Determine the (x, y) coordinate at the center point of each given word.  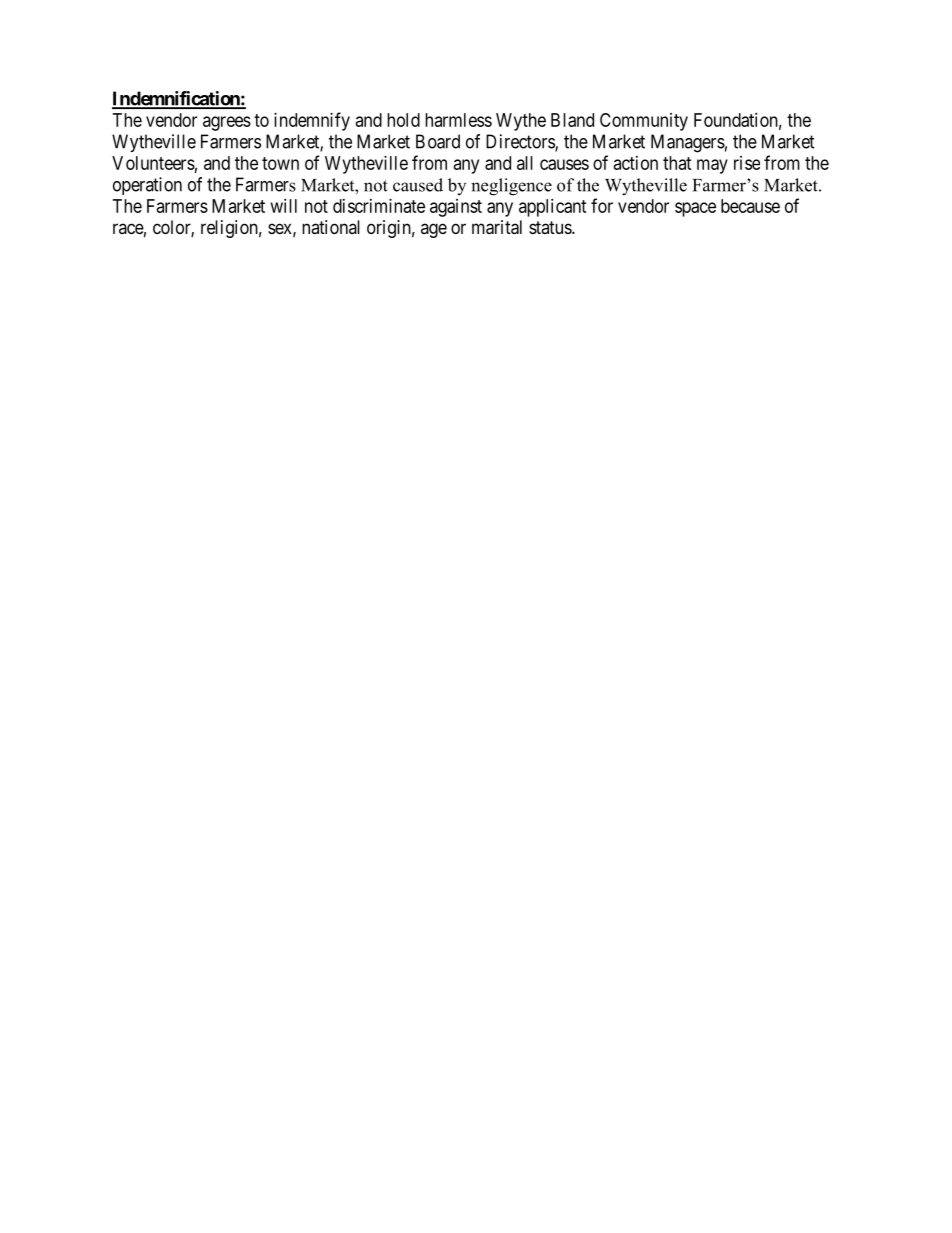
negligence (511, 187)
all (525, 163)
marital (497, 227)
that (677, 163)
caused (418, 185)
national (331, 227)
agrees (227, 123)
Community (644, 122)
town (280, 163)
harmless (458, 120)
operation (147, 186)
